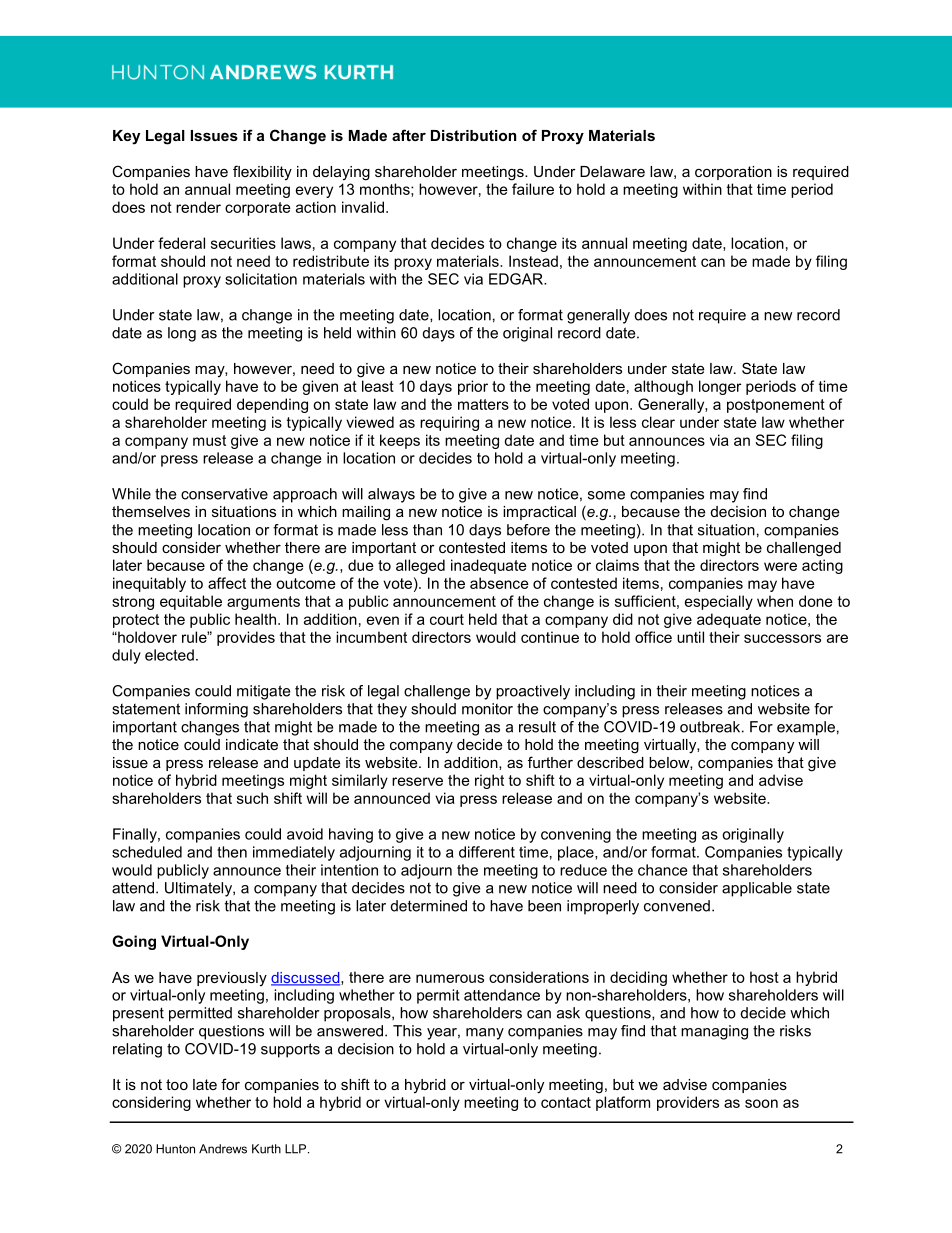 The image size is (952, 1233). Describe the element at coordinates (224, 494) in the screenshot. I see `conservative` at that location.
